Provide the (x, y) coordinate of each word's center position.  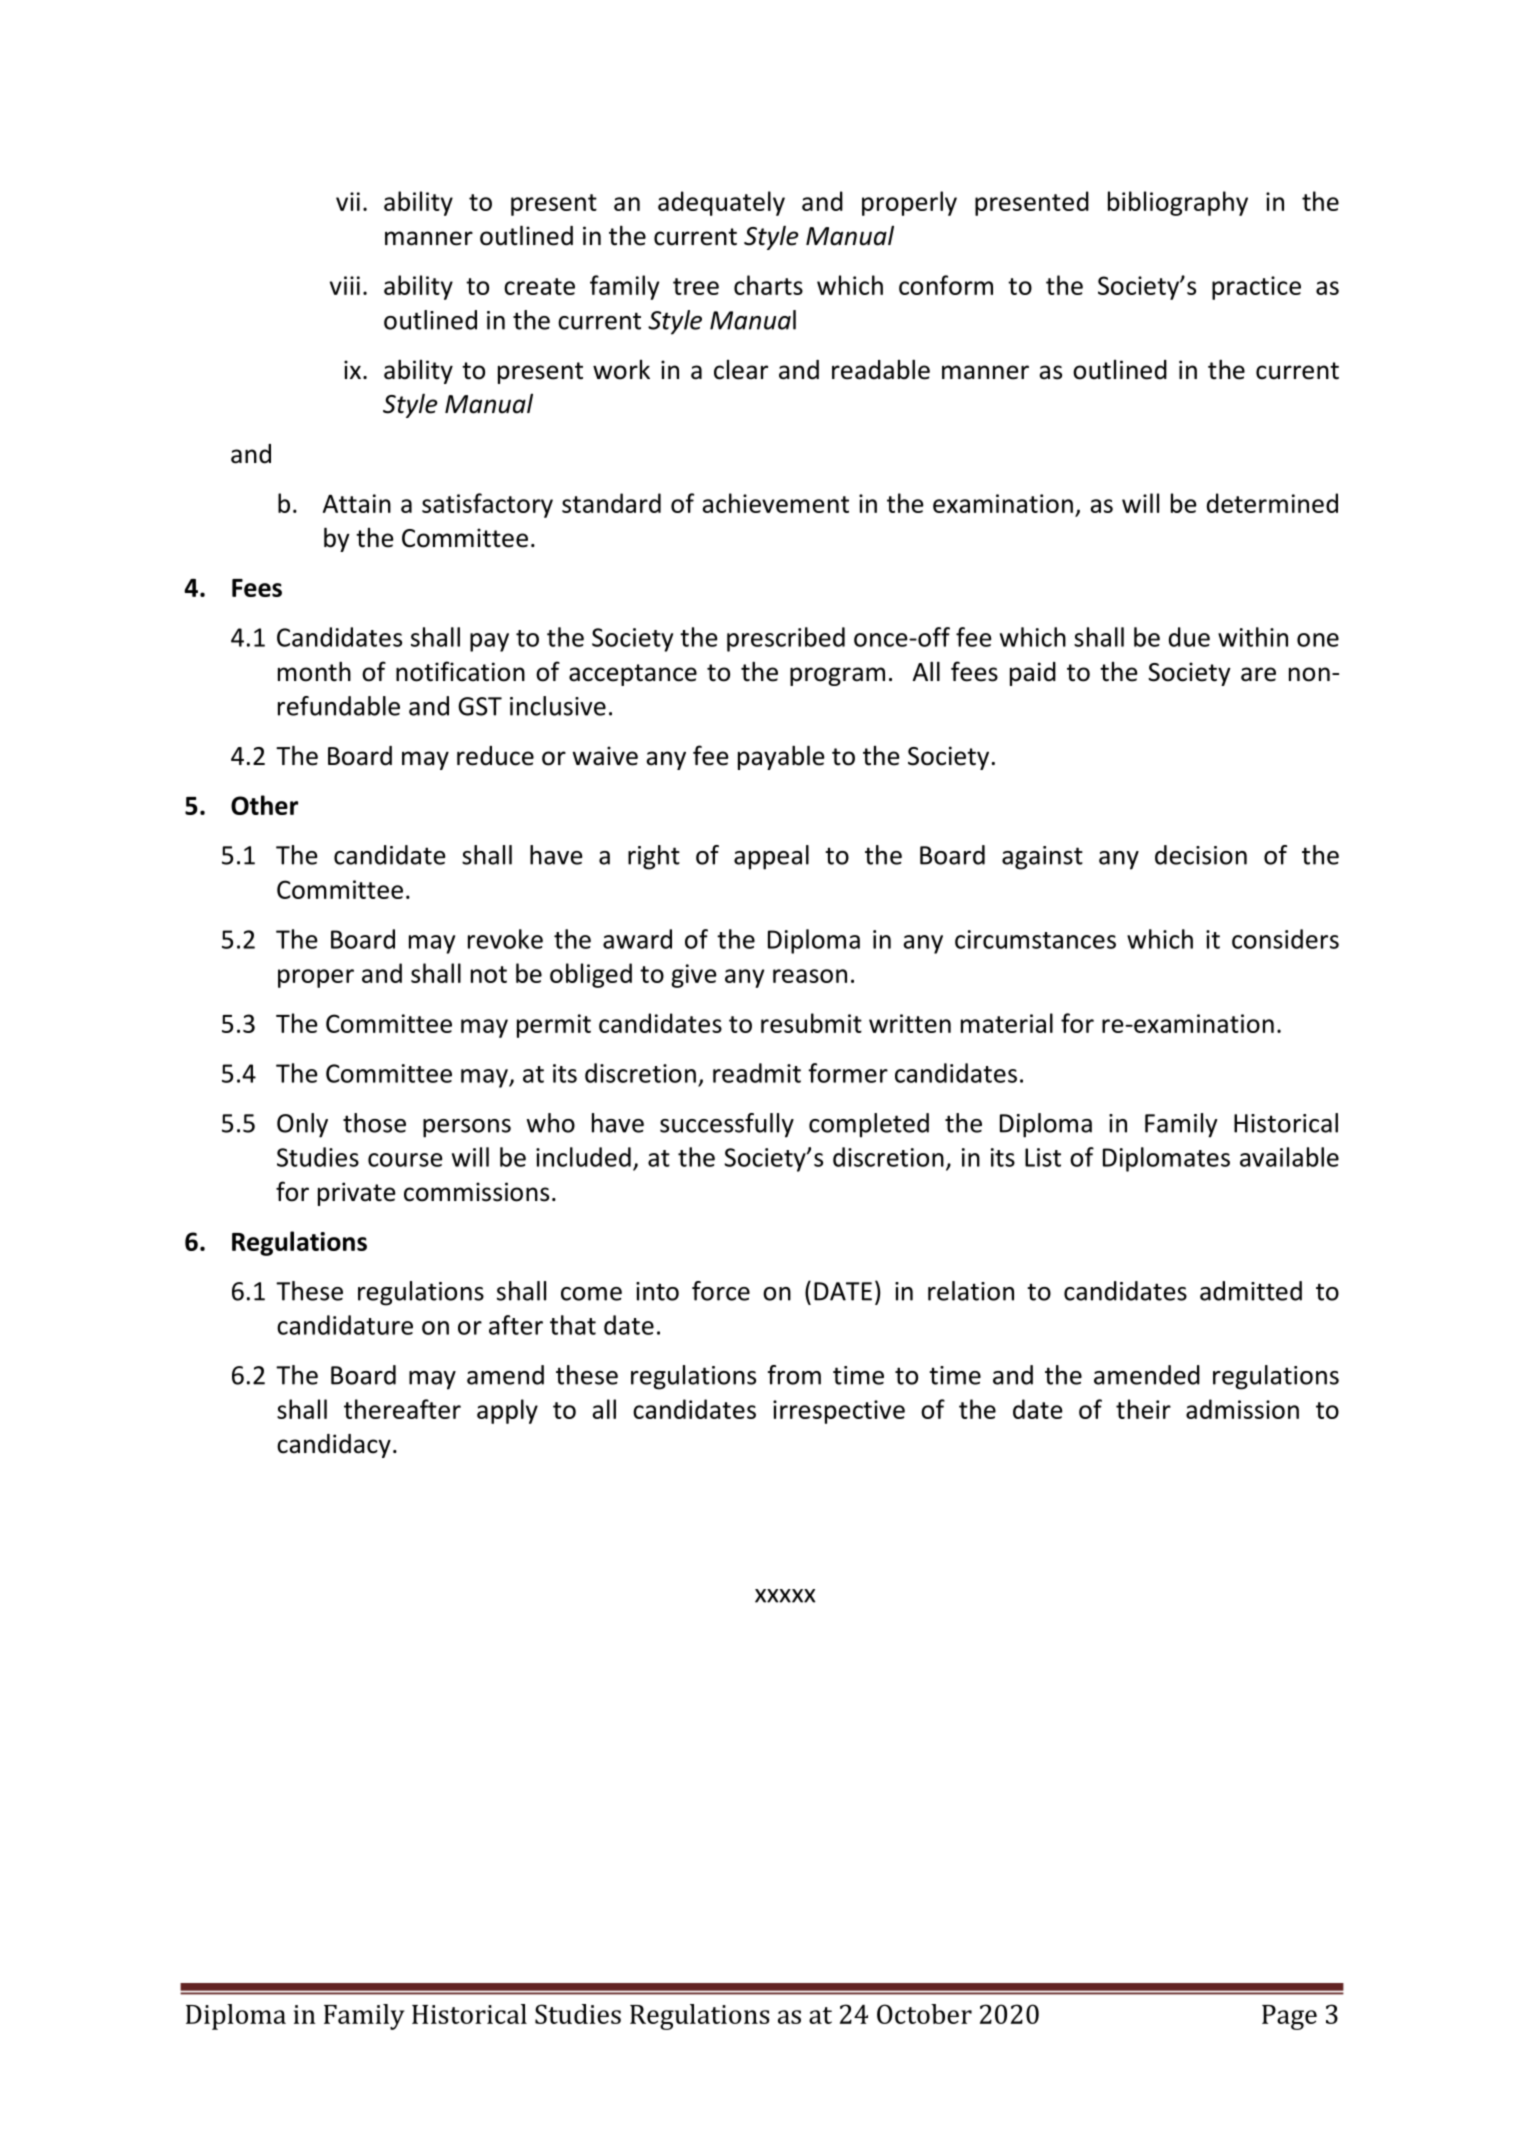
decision (1201, 855)
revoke (505, 939)
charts (768, 285)
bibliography (1178, 203)
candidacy (334, 1446)
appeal (771, 857)
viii (345, 285)
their (1143, 1409)
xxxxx (785, 1596)
